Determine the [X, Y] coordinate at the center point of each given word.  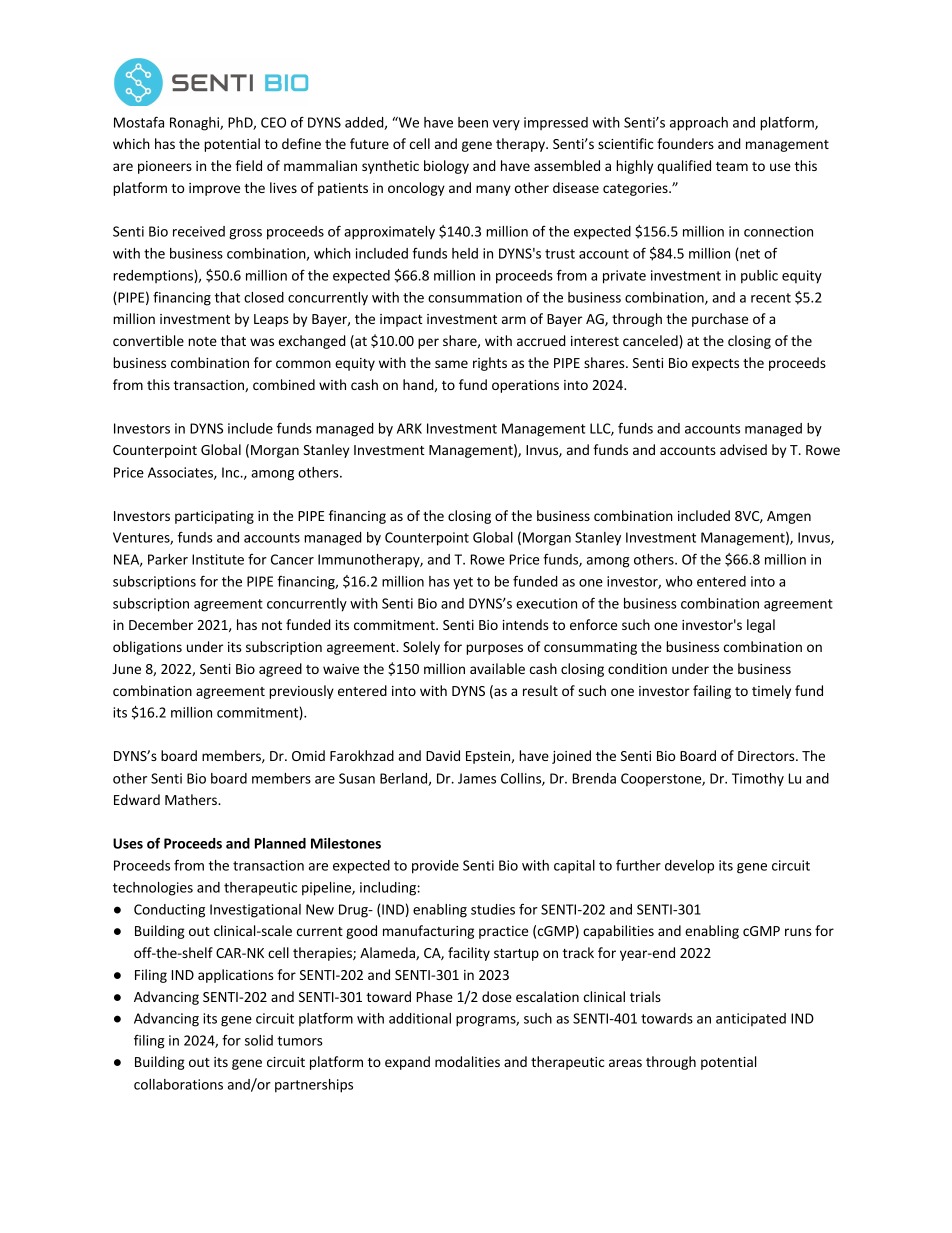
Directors [767, 756]
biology [446, 167]
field [248, 165]
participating [214, 517]
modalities [467, 1061]
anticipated [751, 1019]
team [732, 166]
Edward [137, 799]
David [443, 755]
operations [525, 386]
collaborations [178, 1084]
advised [743, 449]
